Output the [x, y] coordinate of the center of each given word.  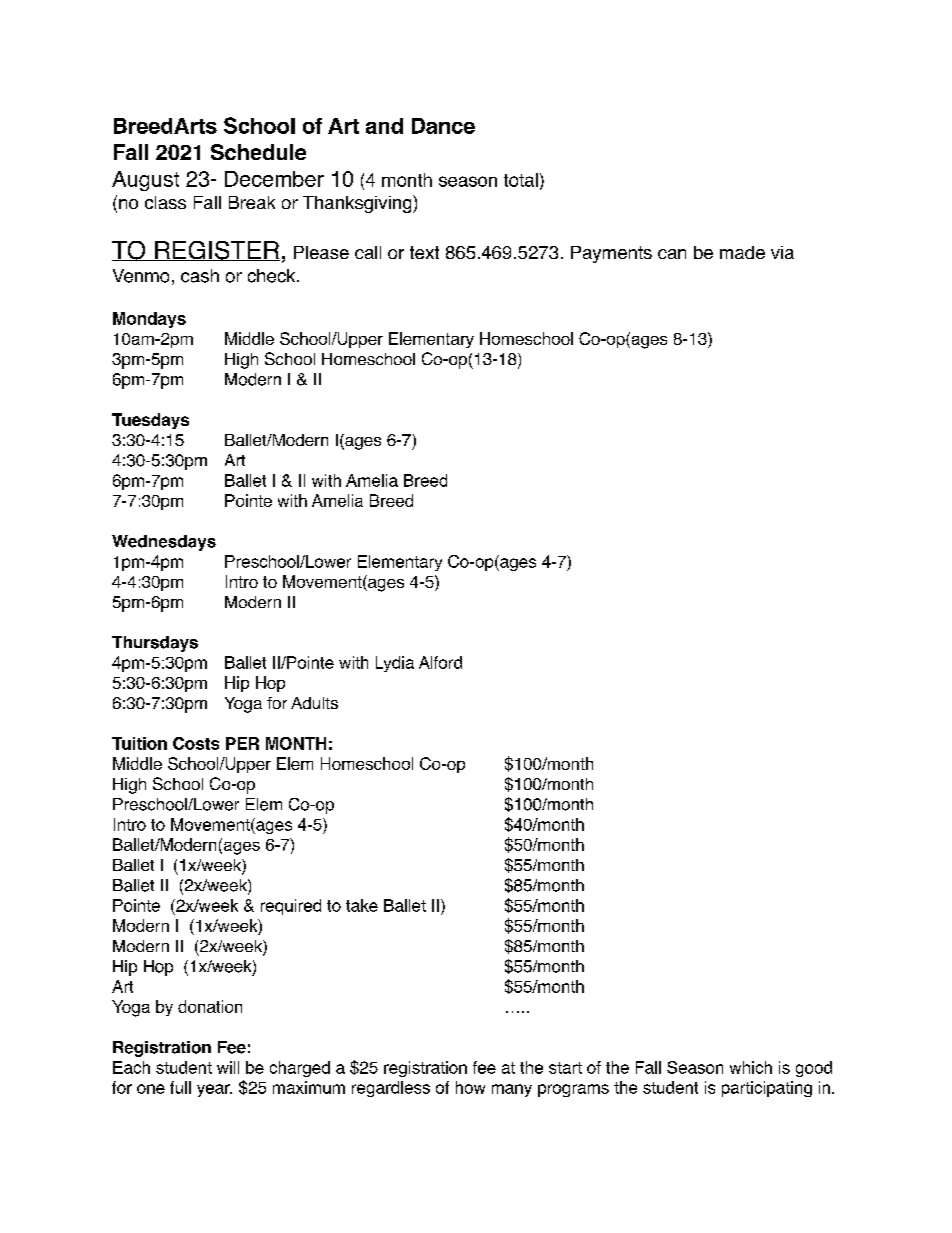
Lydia [395, 664]
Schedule [258, 152]
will [228, 1067]
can [672, 254]
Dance [443, 126]
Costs [196, 743]
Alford [440, 662]
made [742, 252]
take [362, 905]
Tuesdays [150, 421]
